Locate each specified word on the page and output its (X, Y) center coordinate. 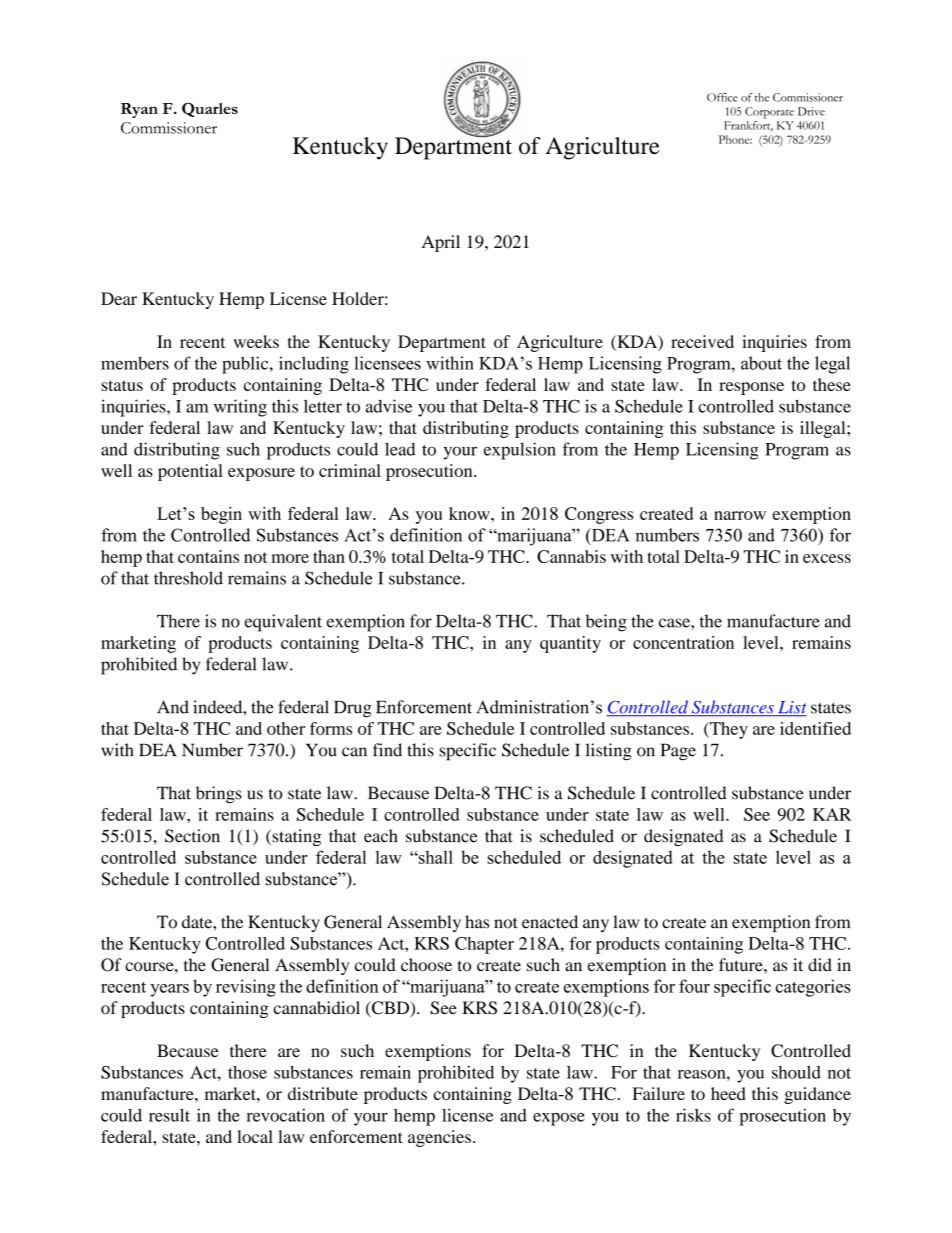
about (761, 363)
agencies (439, 1138)
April (441, 243)
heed (728, 1093)
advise (389, 406)
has (477, 922)
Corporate (769, 113)
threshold (188, 578)
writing (240, 408)
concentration (683, 642)
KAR (832, 814)
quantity (570, 644)
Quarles (210, 110)
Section (192, 836)
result (169, 1115)
